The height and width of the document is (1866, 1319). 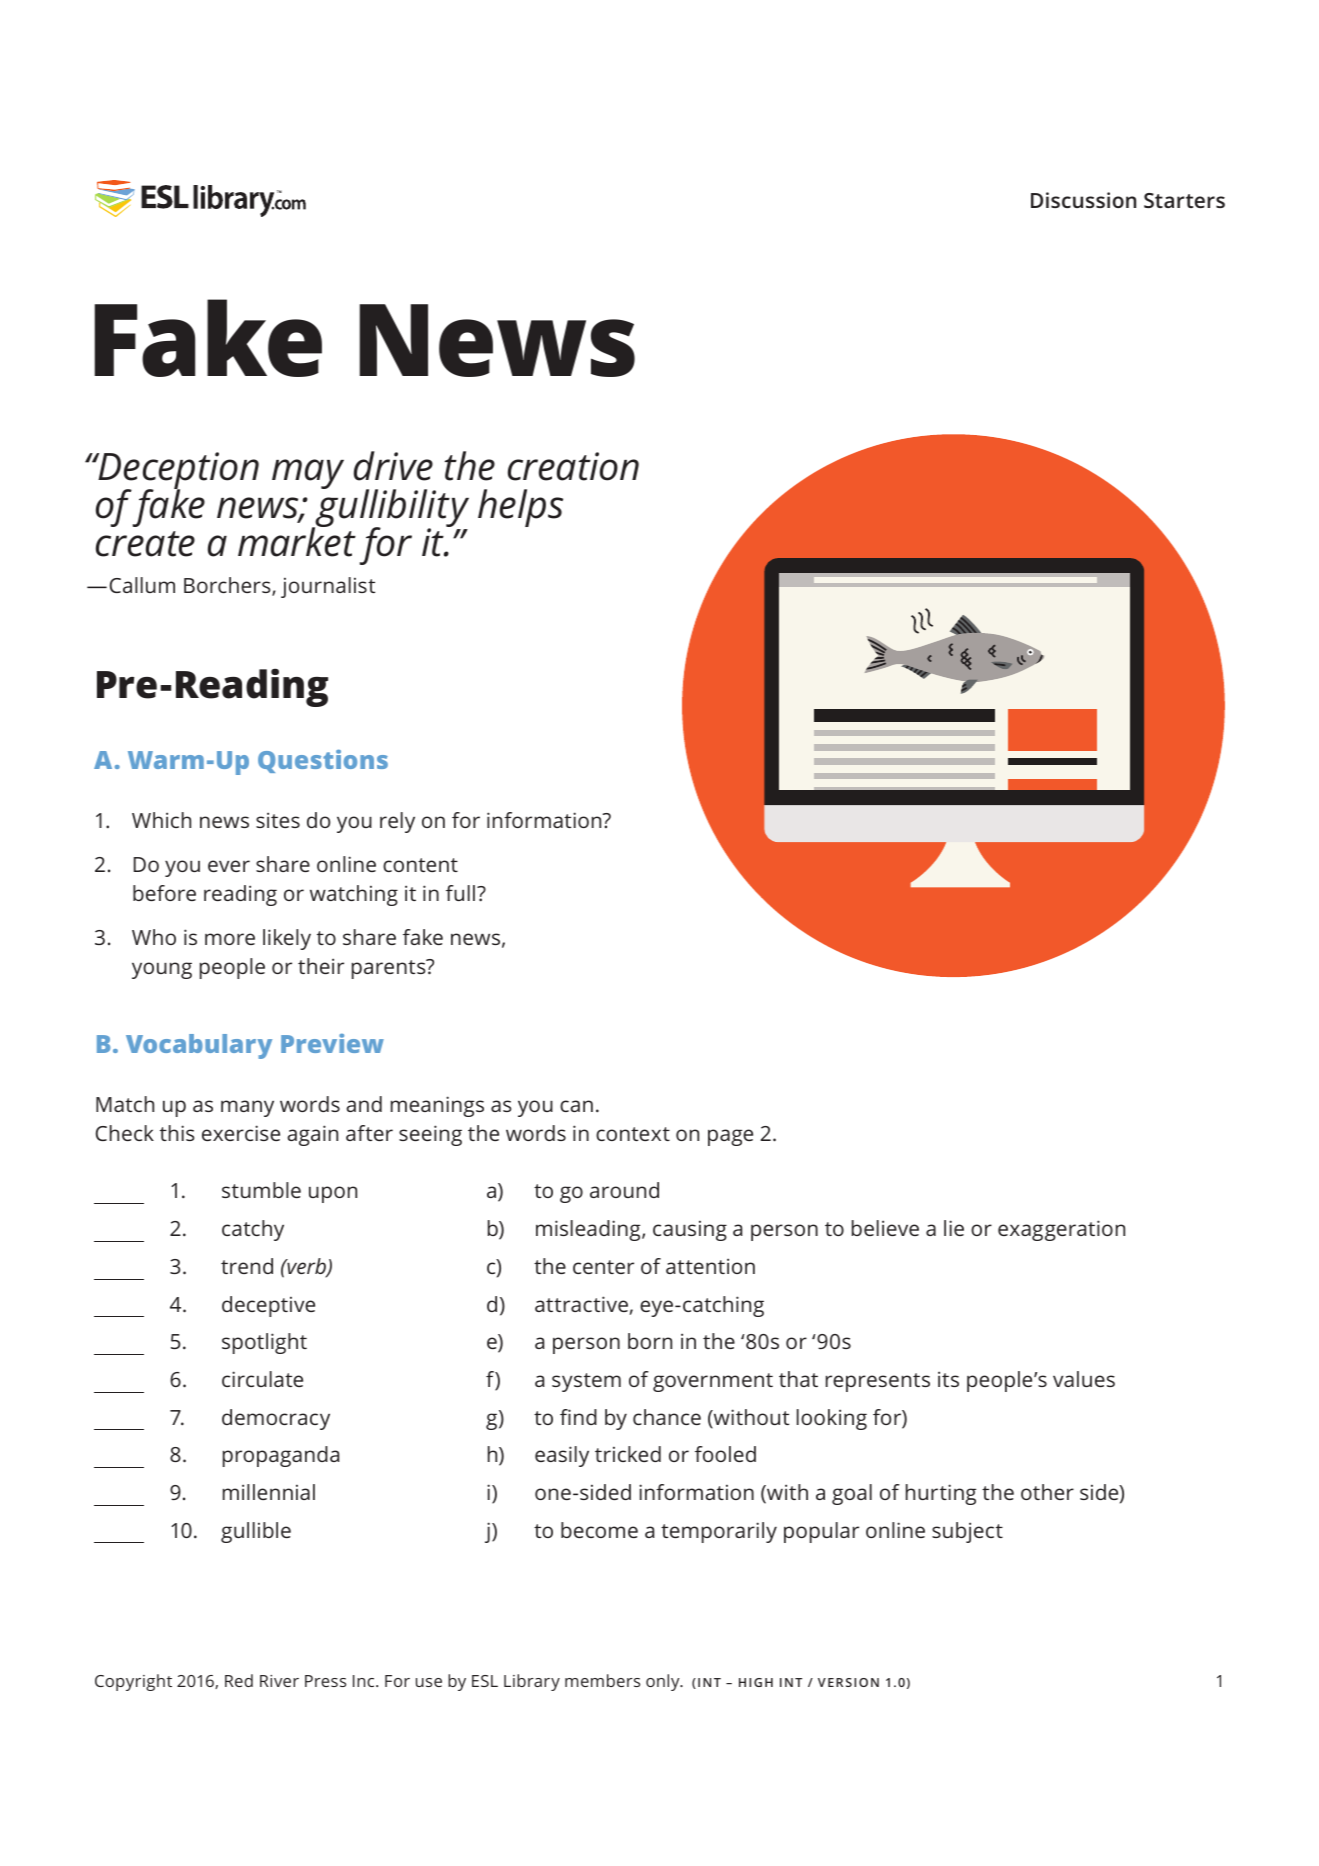 What do you see at coordinates (230, 939) in the document?
I see `more` at bounding box center [230, 939].
